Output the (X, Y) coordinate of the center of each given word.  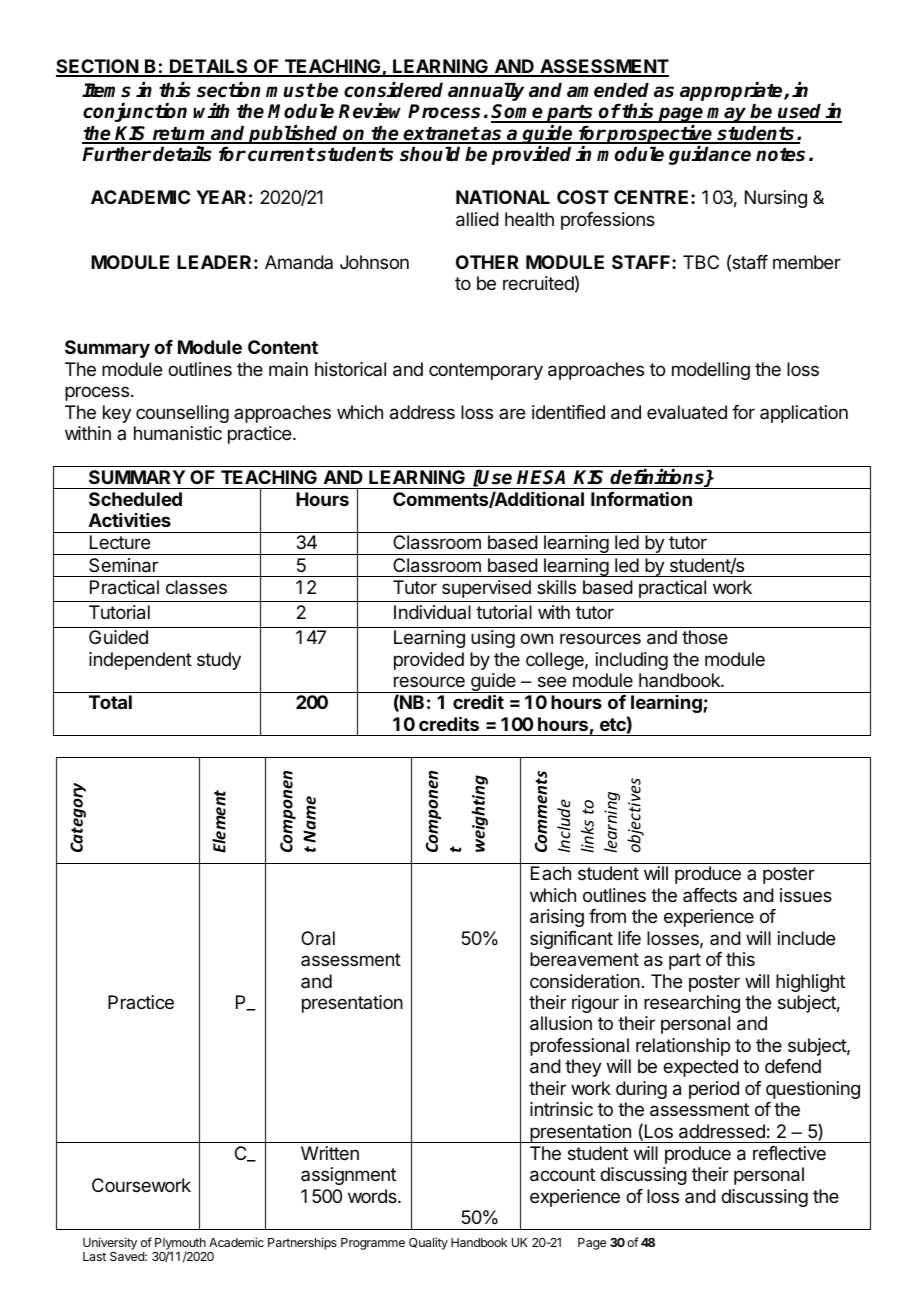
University (110, 1243)
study (219, 661)
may (727, 115)
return (179, 135)
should (430, 154)
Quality (428, 1243)
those (705, 637)
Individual (432, 612)
